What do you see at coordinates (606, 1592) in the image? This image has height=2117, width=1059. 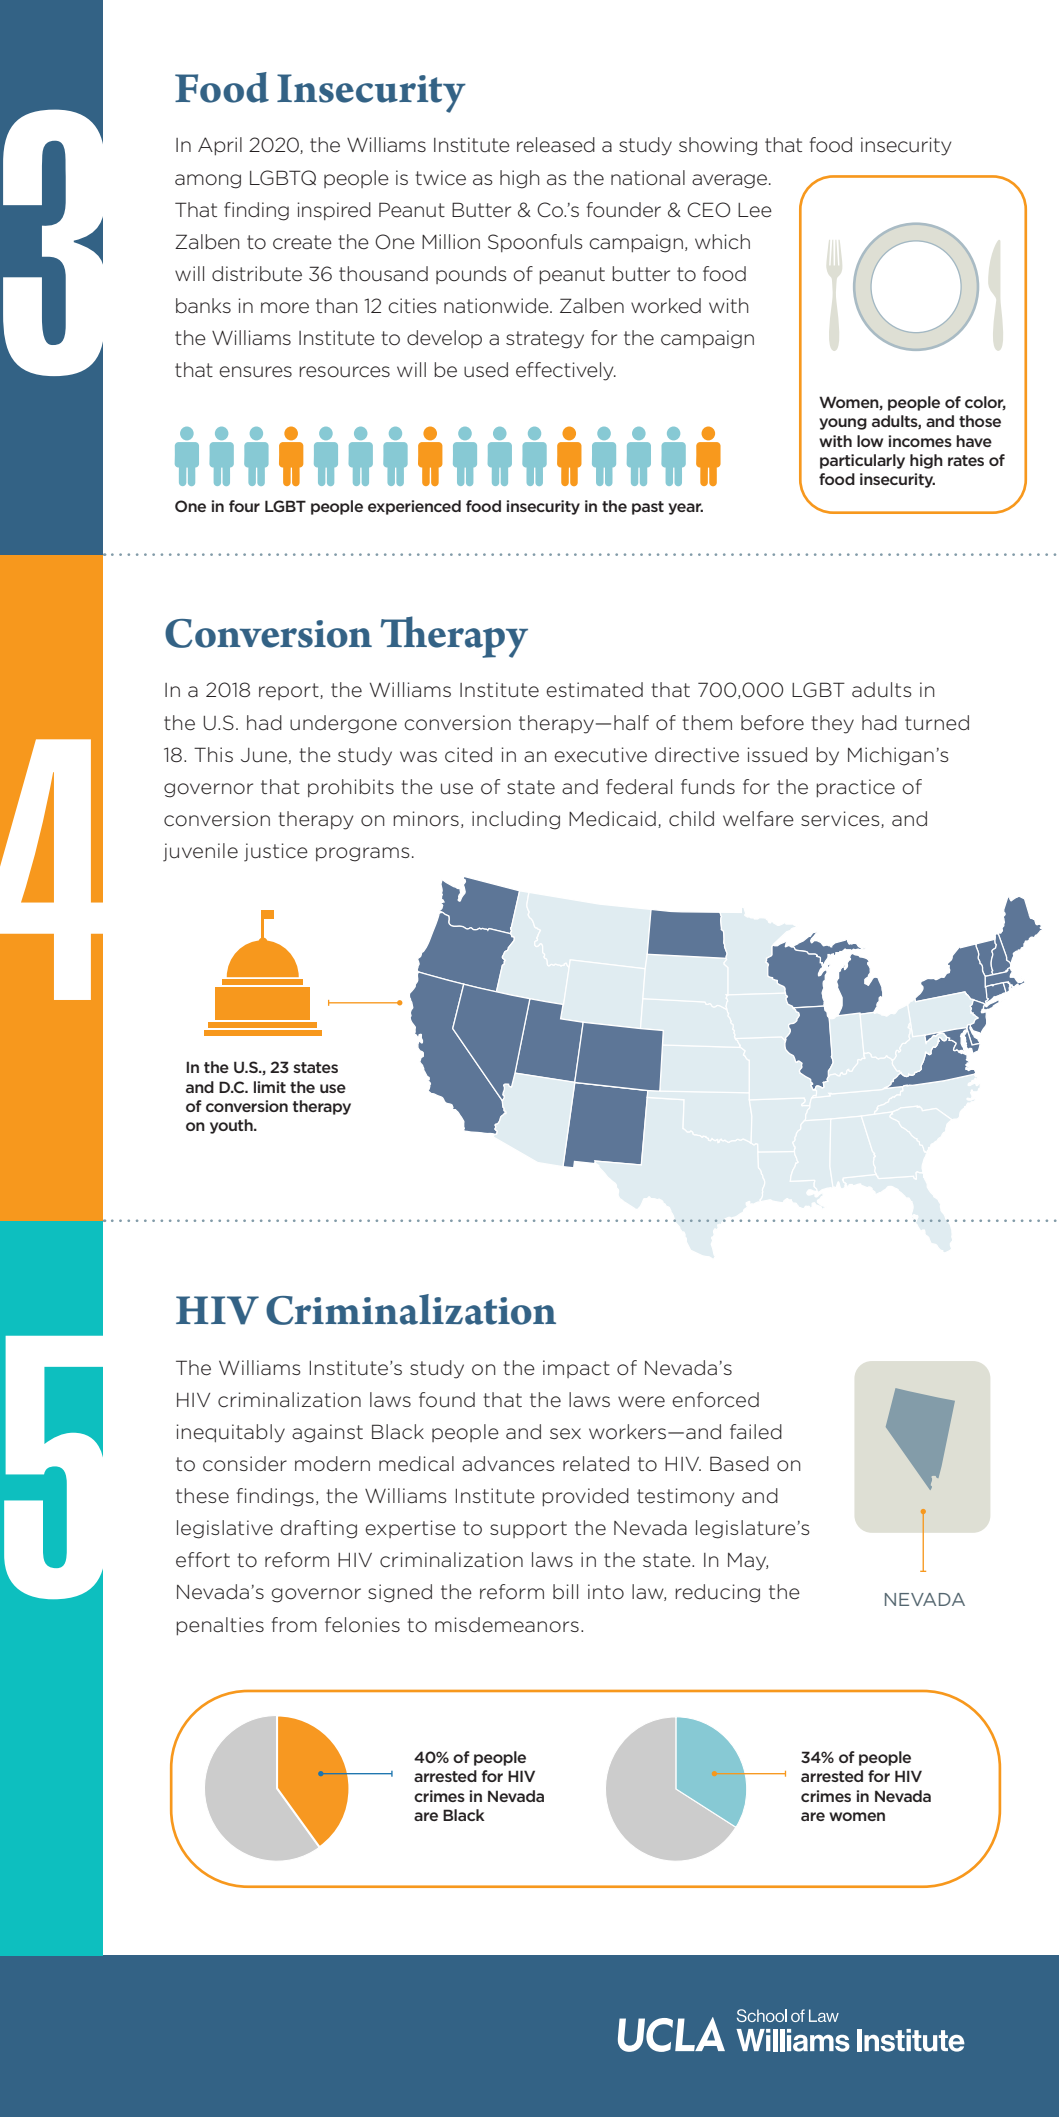 I see `into` at bounding box center [606, 1592].
